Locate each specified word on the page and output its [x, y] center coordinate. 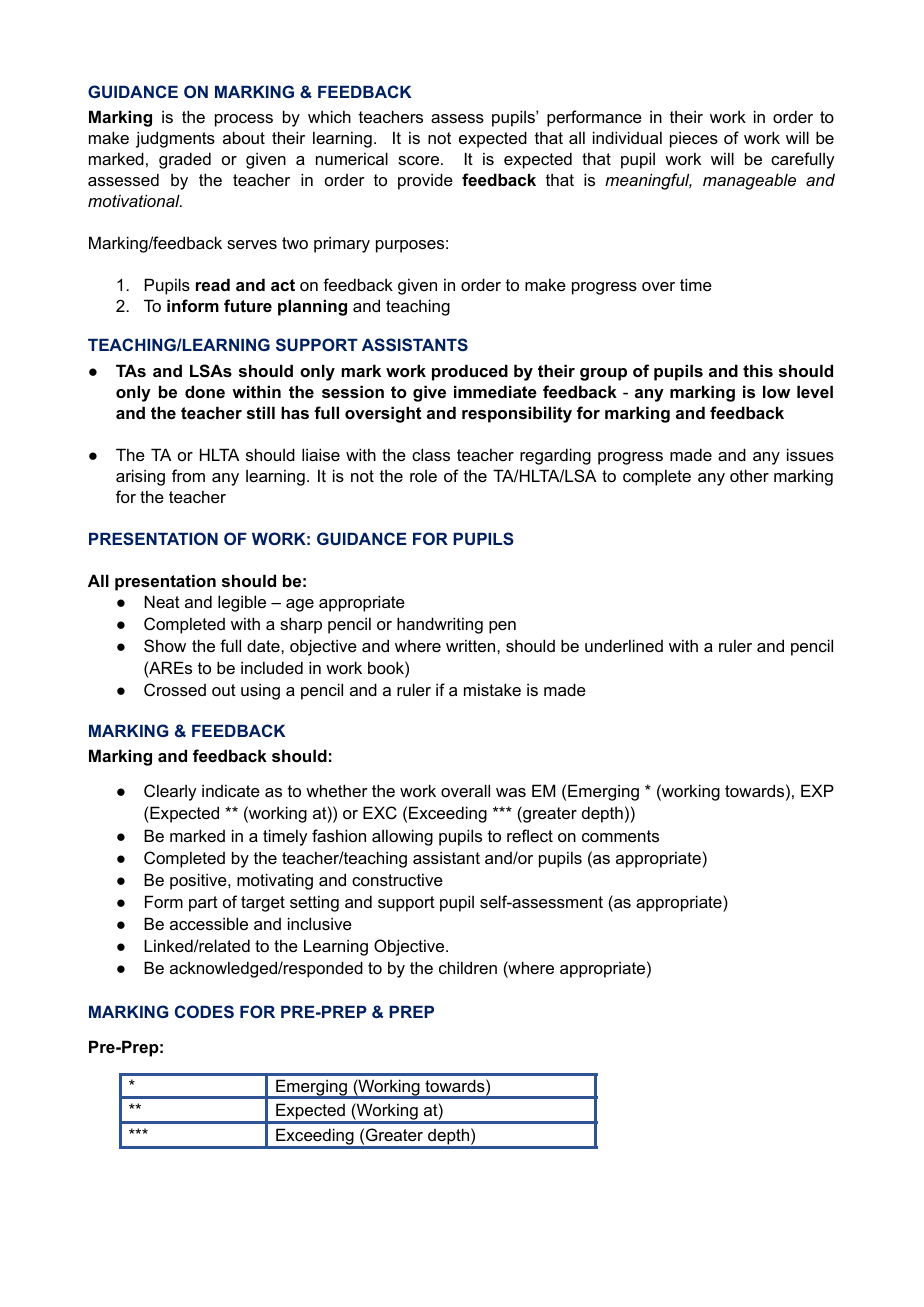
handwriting [440, 625]
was [511, 792]
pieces [694, 139]
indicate [231, 790]
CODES [204, 1011]
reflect [530, 835]
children [468, 967]
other [749, 475]
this [758, 370]
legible [242, 603]
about [244, 137]
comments [620, 836]
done [205, 391]
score [420, 160]
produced [470, 372]
